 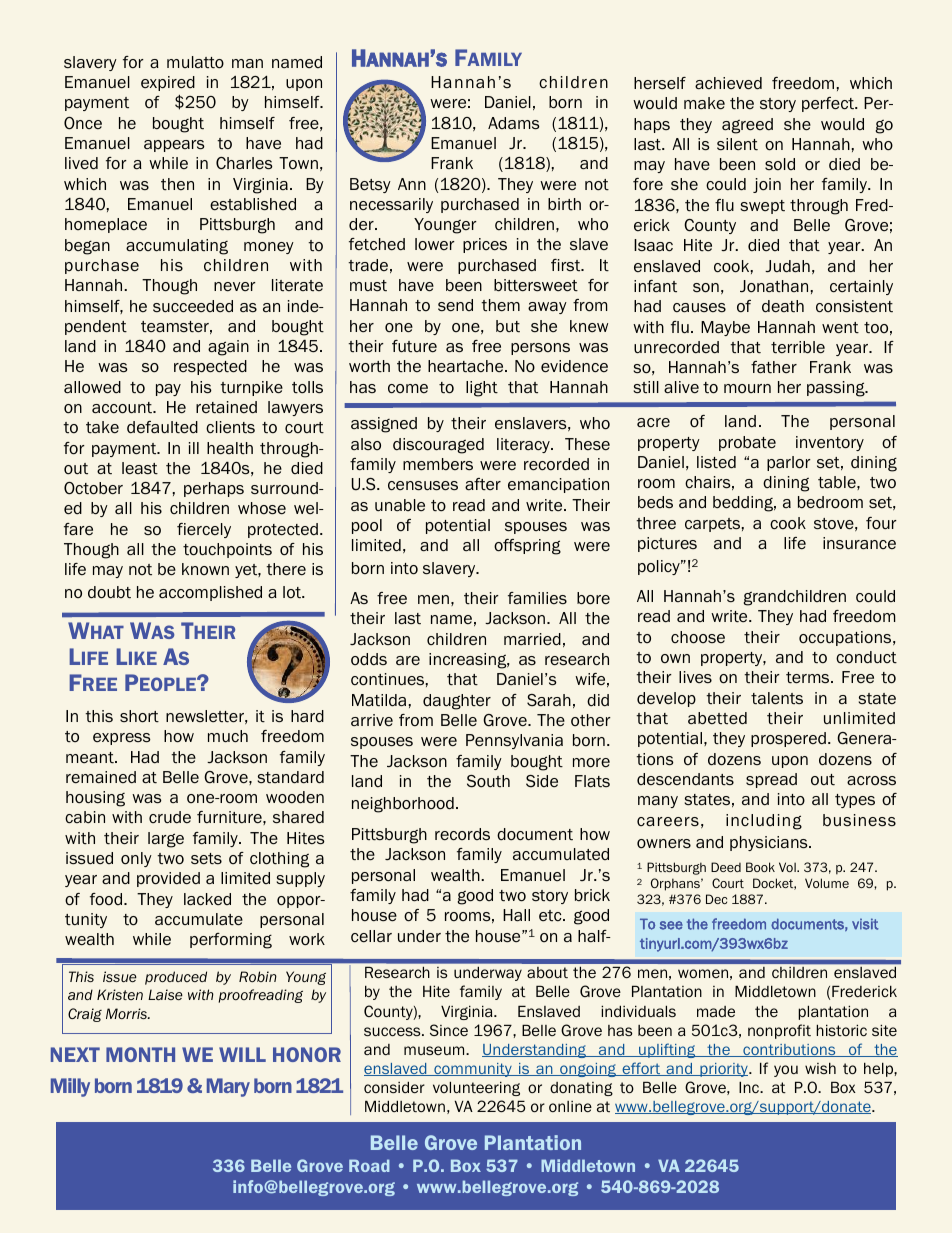 What do you see at coordinates (168, 83) in the image?
I see `expired` at bounding box center [168, 83].
